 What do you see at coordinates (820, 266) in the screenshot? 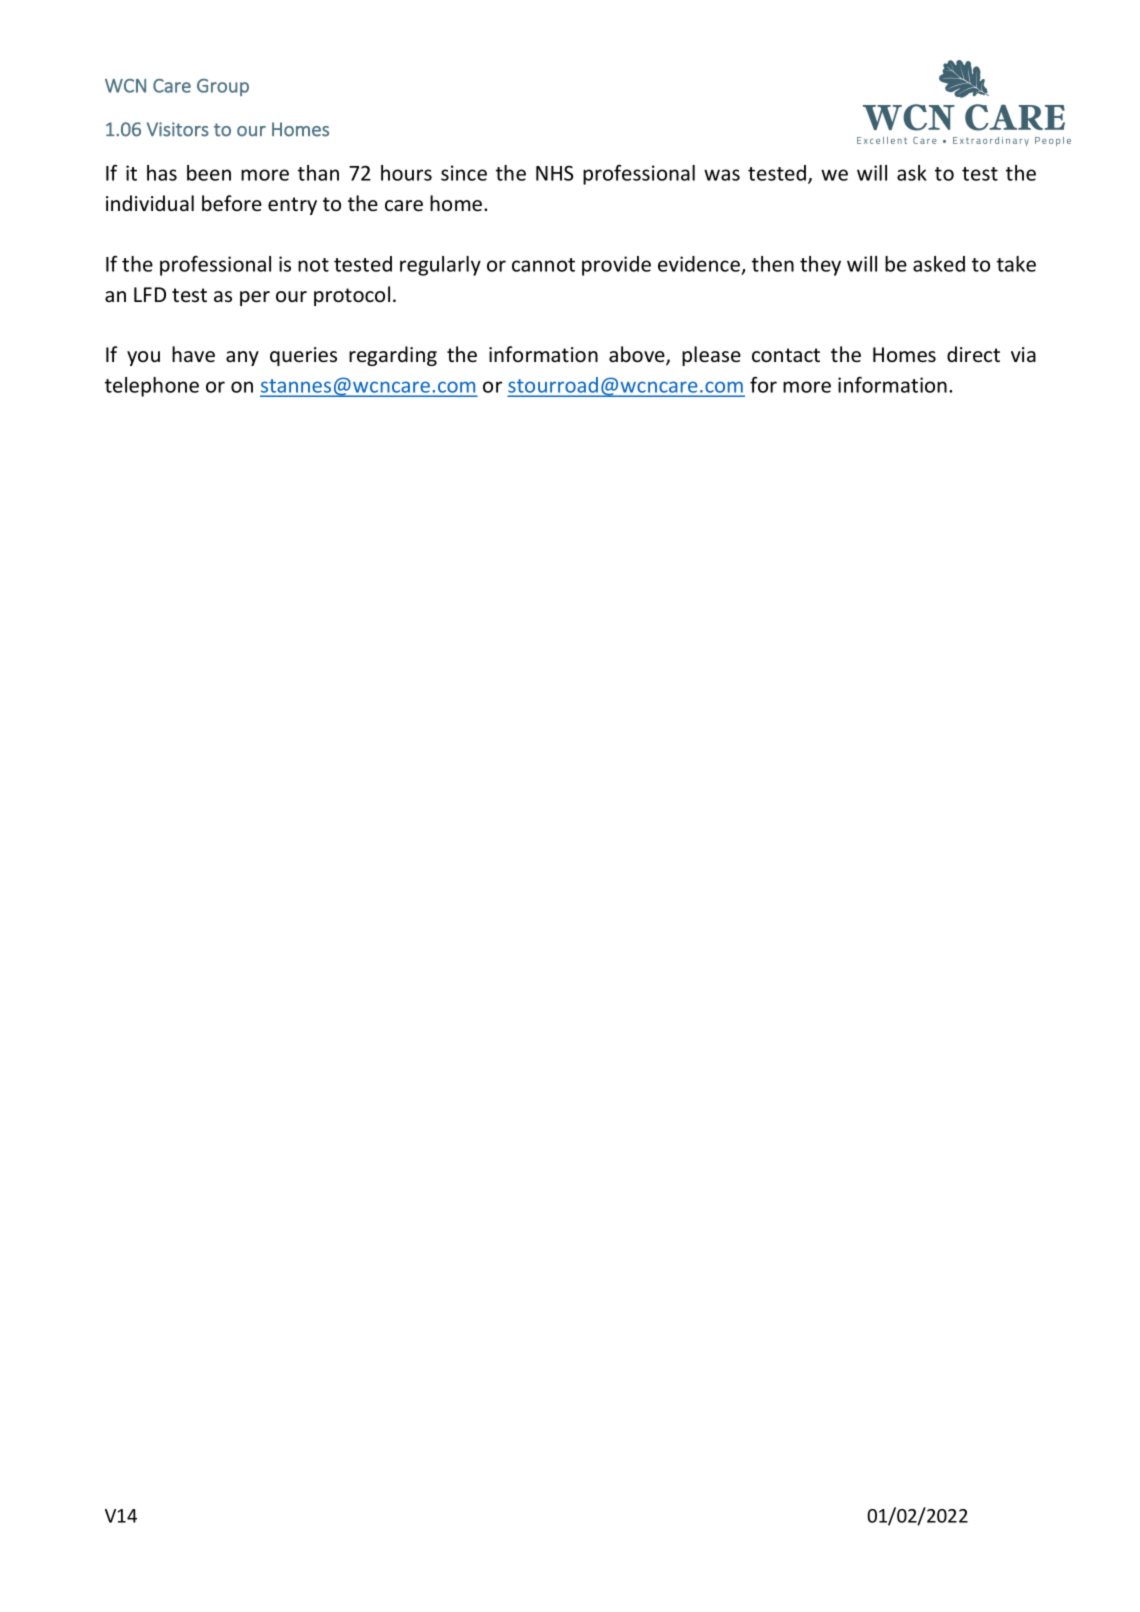
I see `they` at bounding box center [820, 266].
